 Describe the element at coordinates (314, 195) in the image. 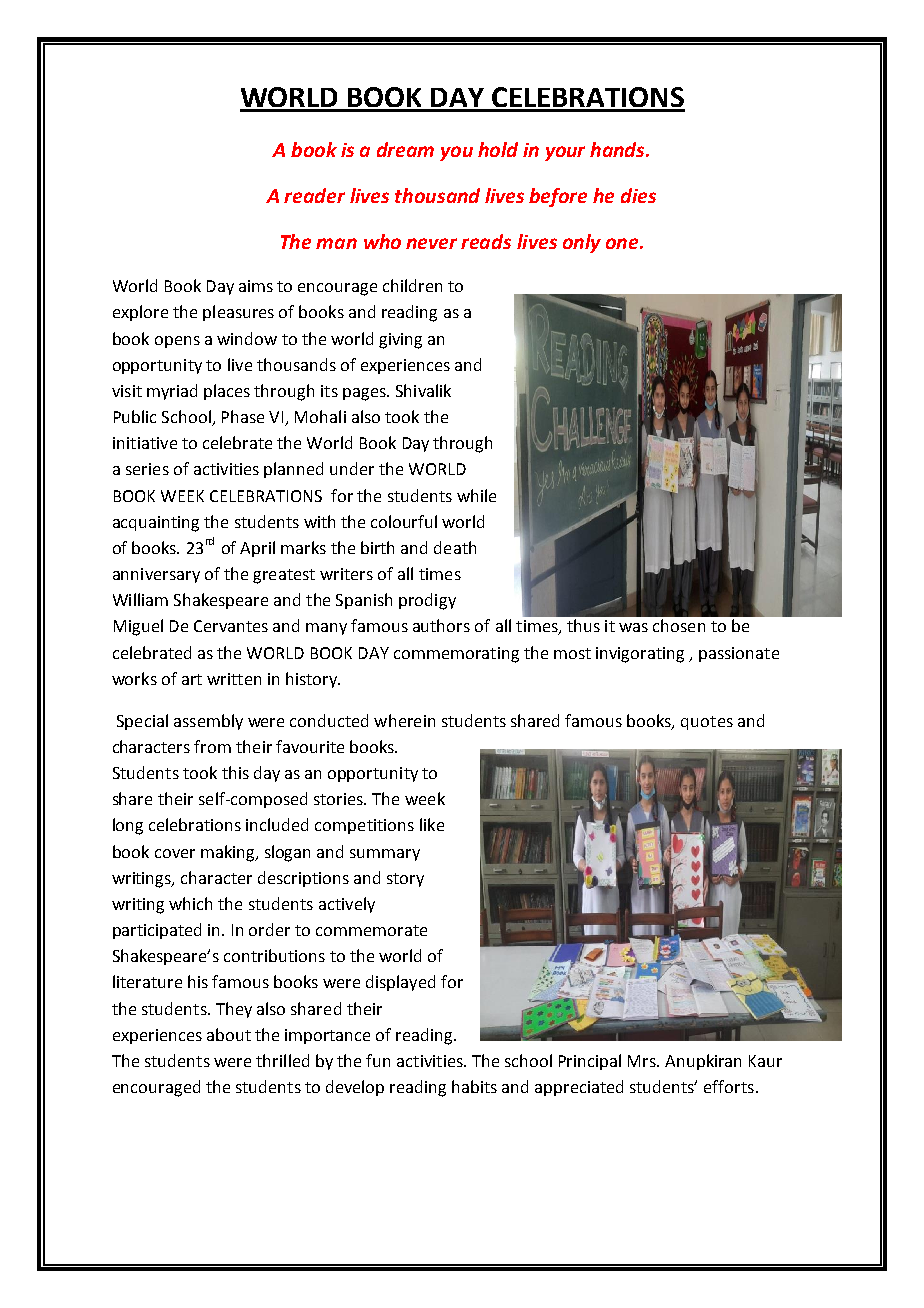

I see `reader` at that location.
